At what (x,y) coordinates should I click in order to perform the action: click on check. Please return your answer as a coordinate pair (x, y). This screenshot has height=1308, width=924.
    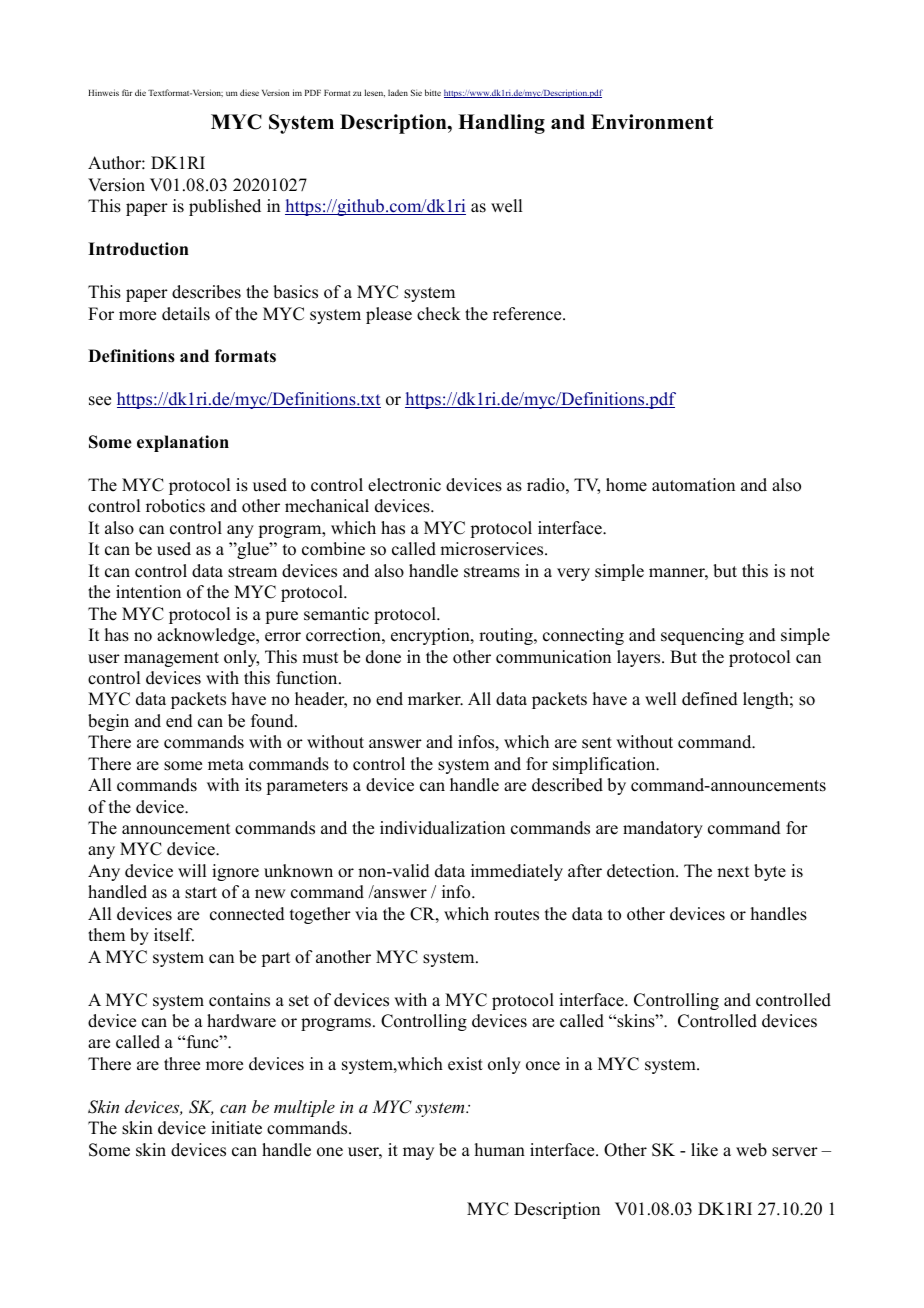
    Looking at the image, I should click on (439, 314).
